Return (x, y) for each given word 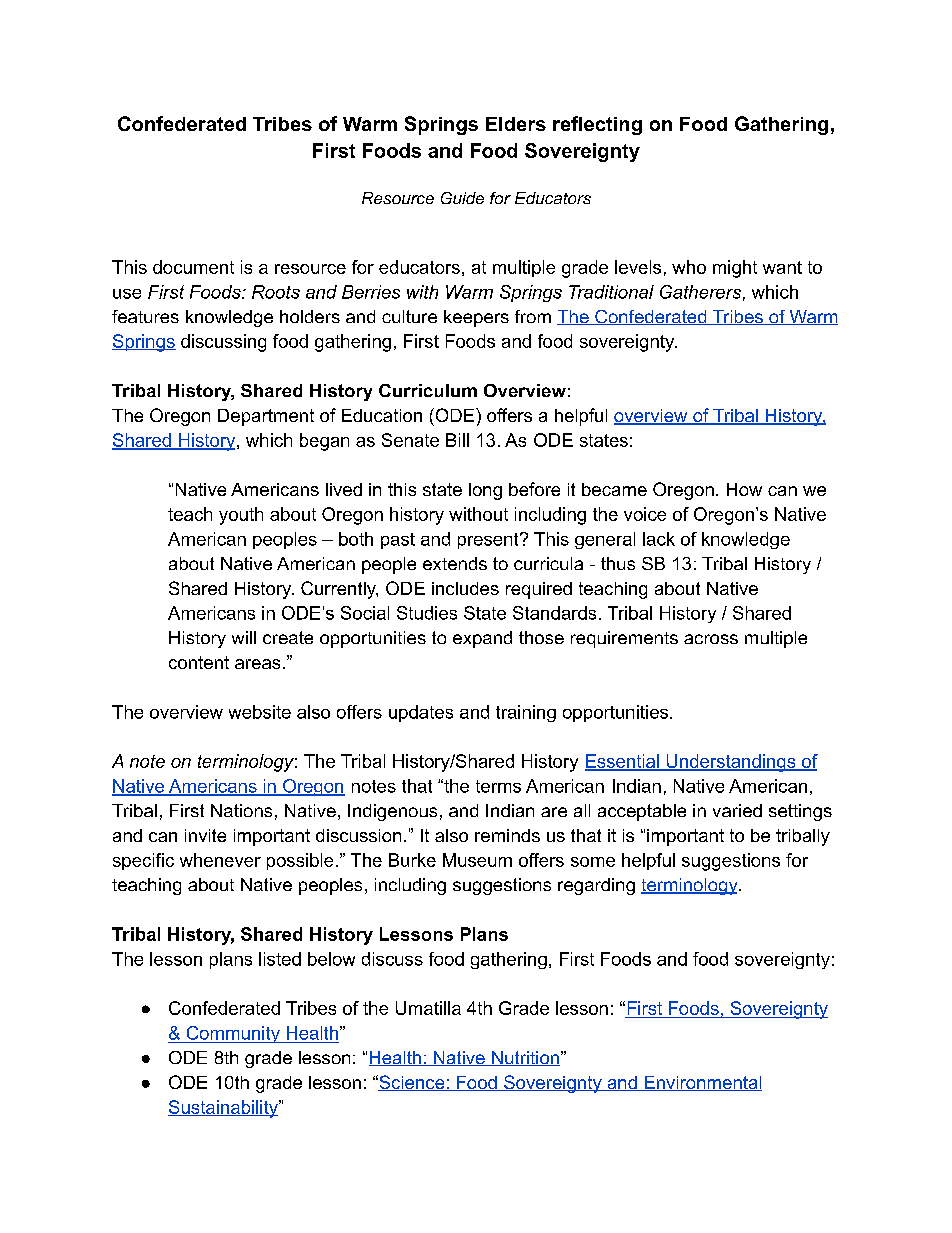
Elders (516, 124)
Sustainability (224, 1109)
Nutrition (525, 1058)
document (193, 267)
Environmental (702, 1083)
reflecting (597, 125)
